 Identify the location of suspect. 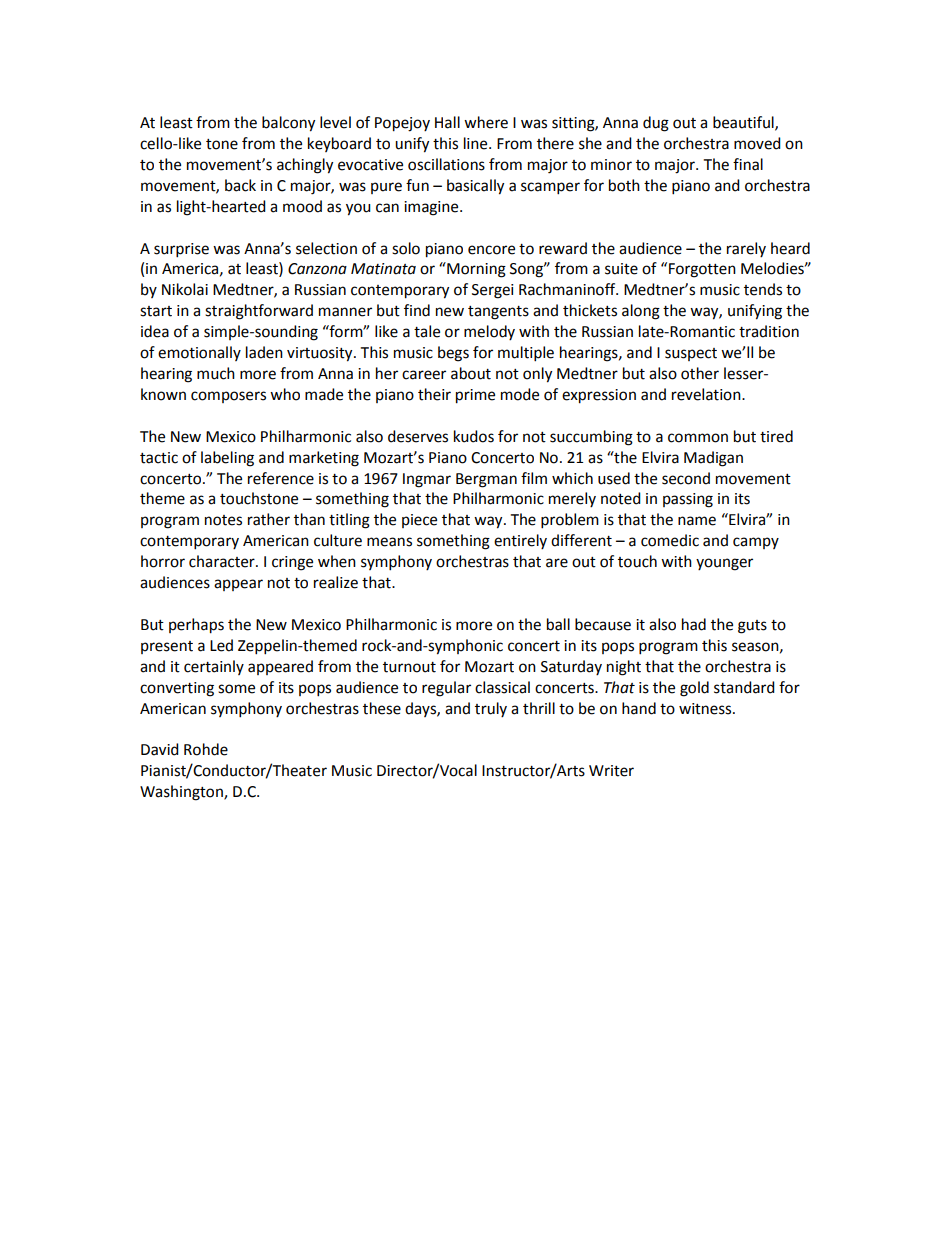
(691, 354).
